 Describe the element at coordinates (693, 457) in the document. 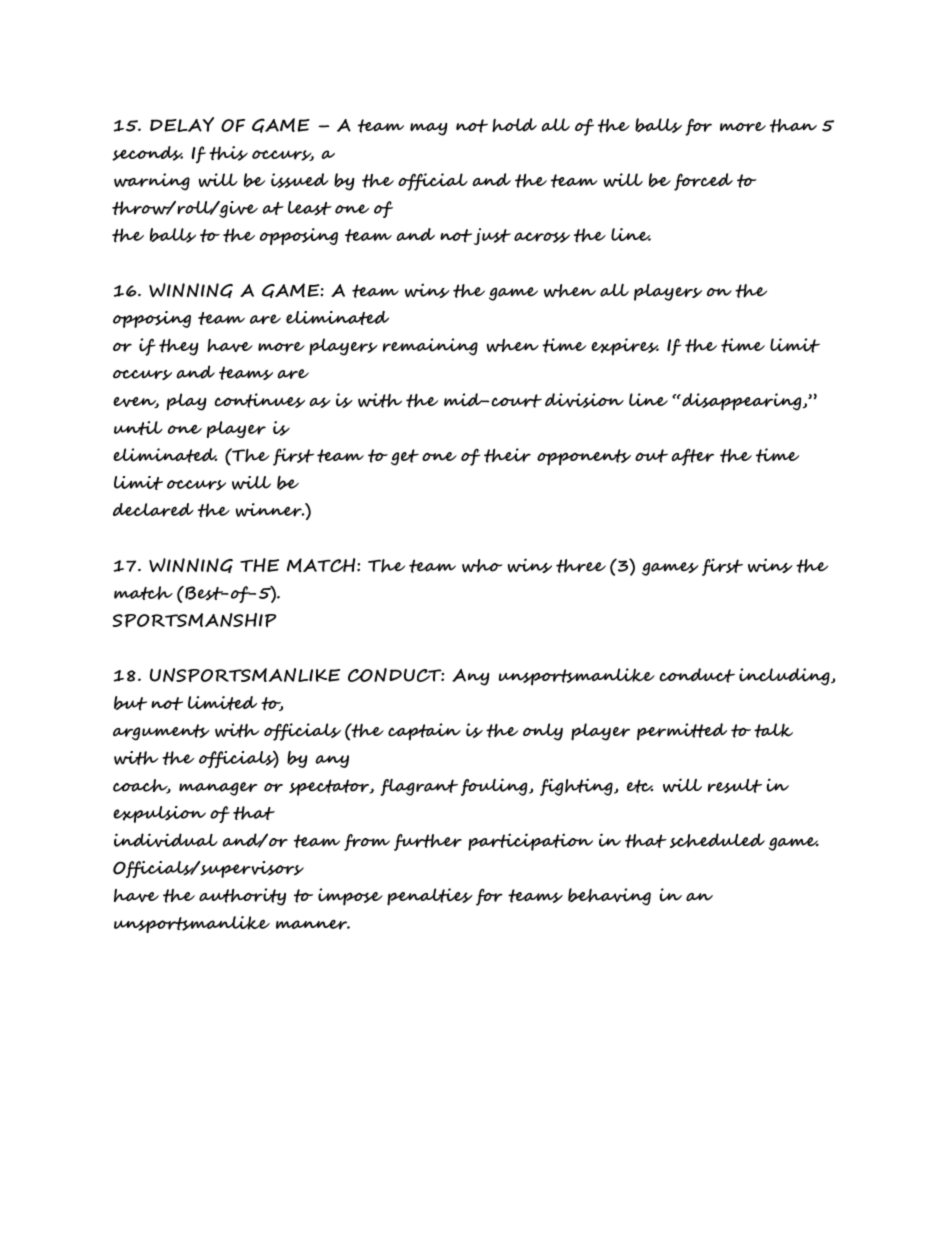

I see `after` at that location.
